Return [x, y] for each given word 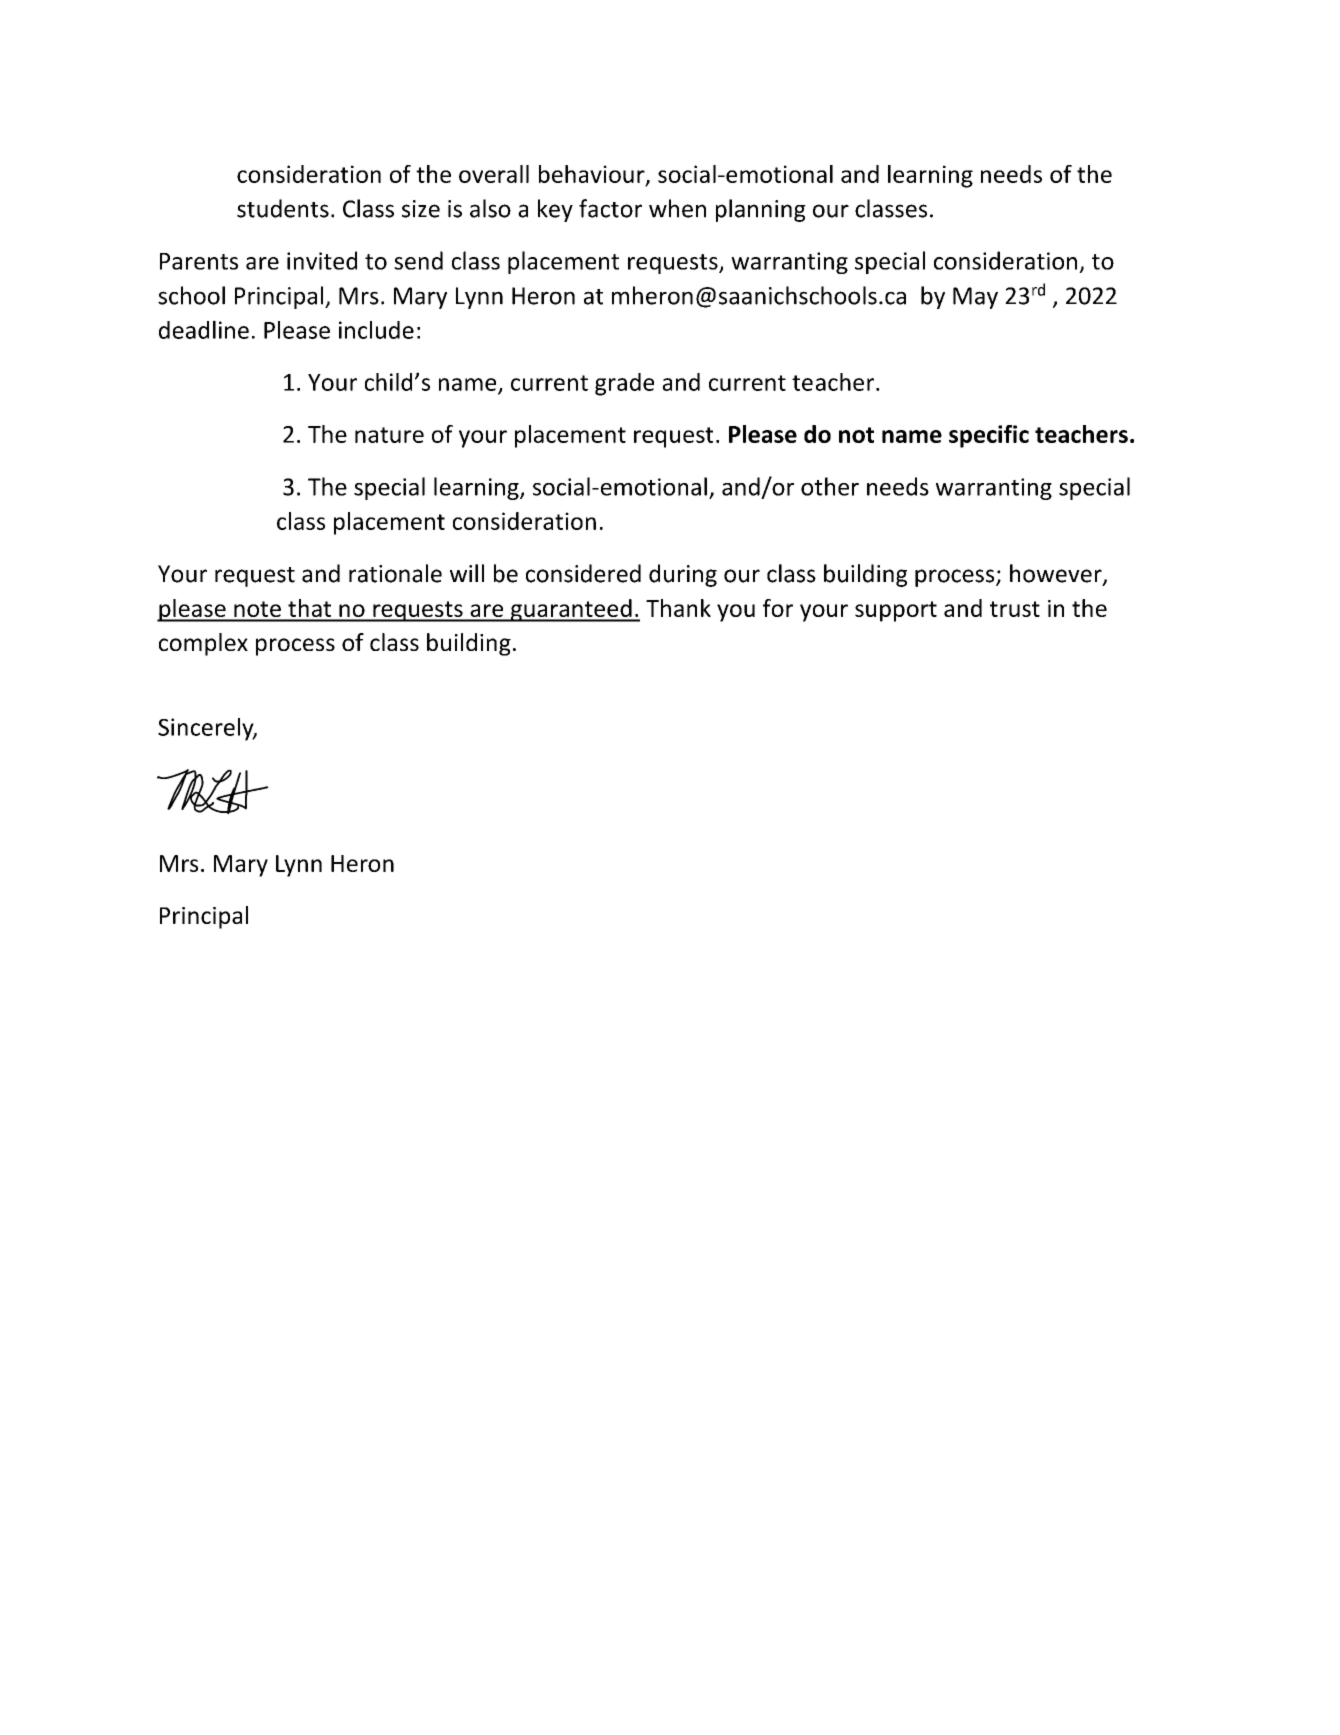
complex [203, 644]
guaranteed [571, 610]
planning [761, 210]
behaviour [593, 175]
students [283, 208]
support [896, 611]
